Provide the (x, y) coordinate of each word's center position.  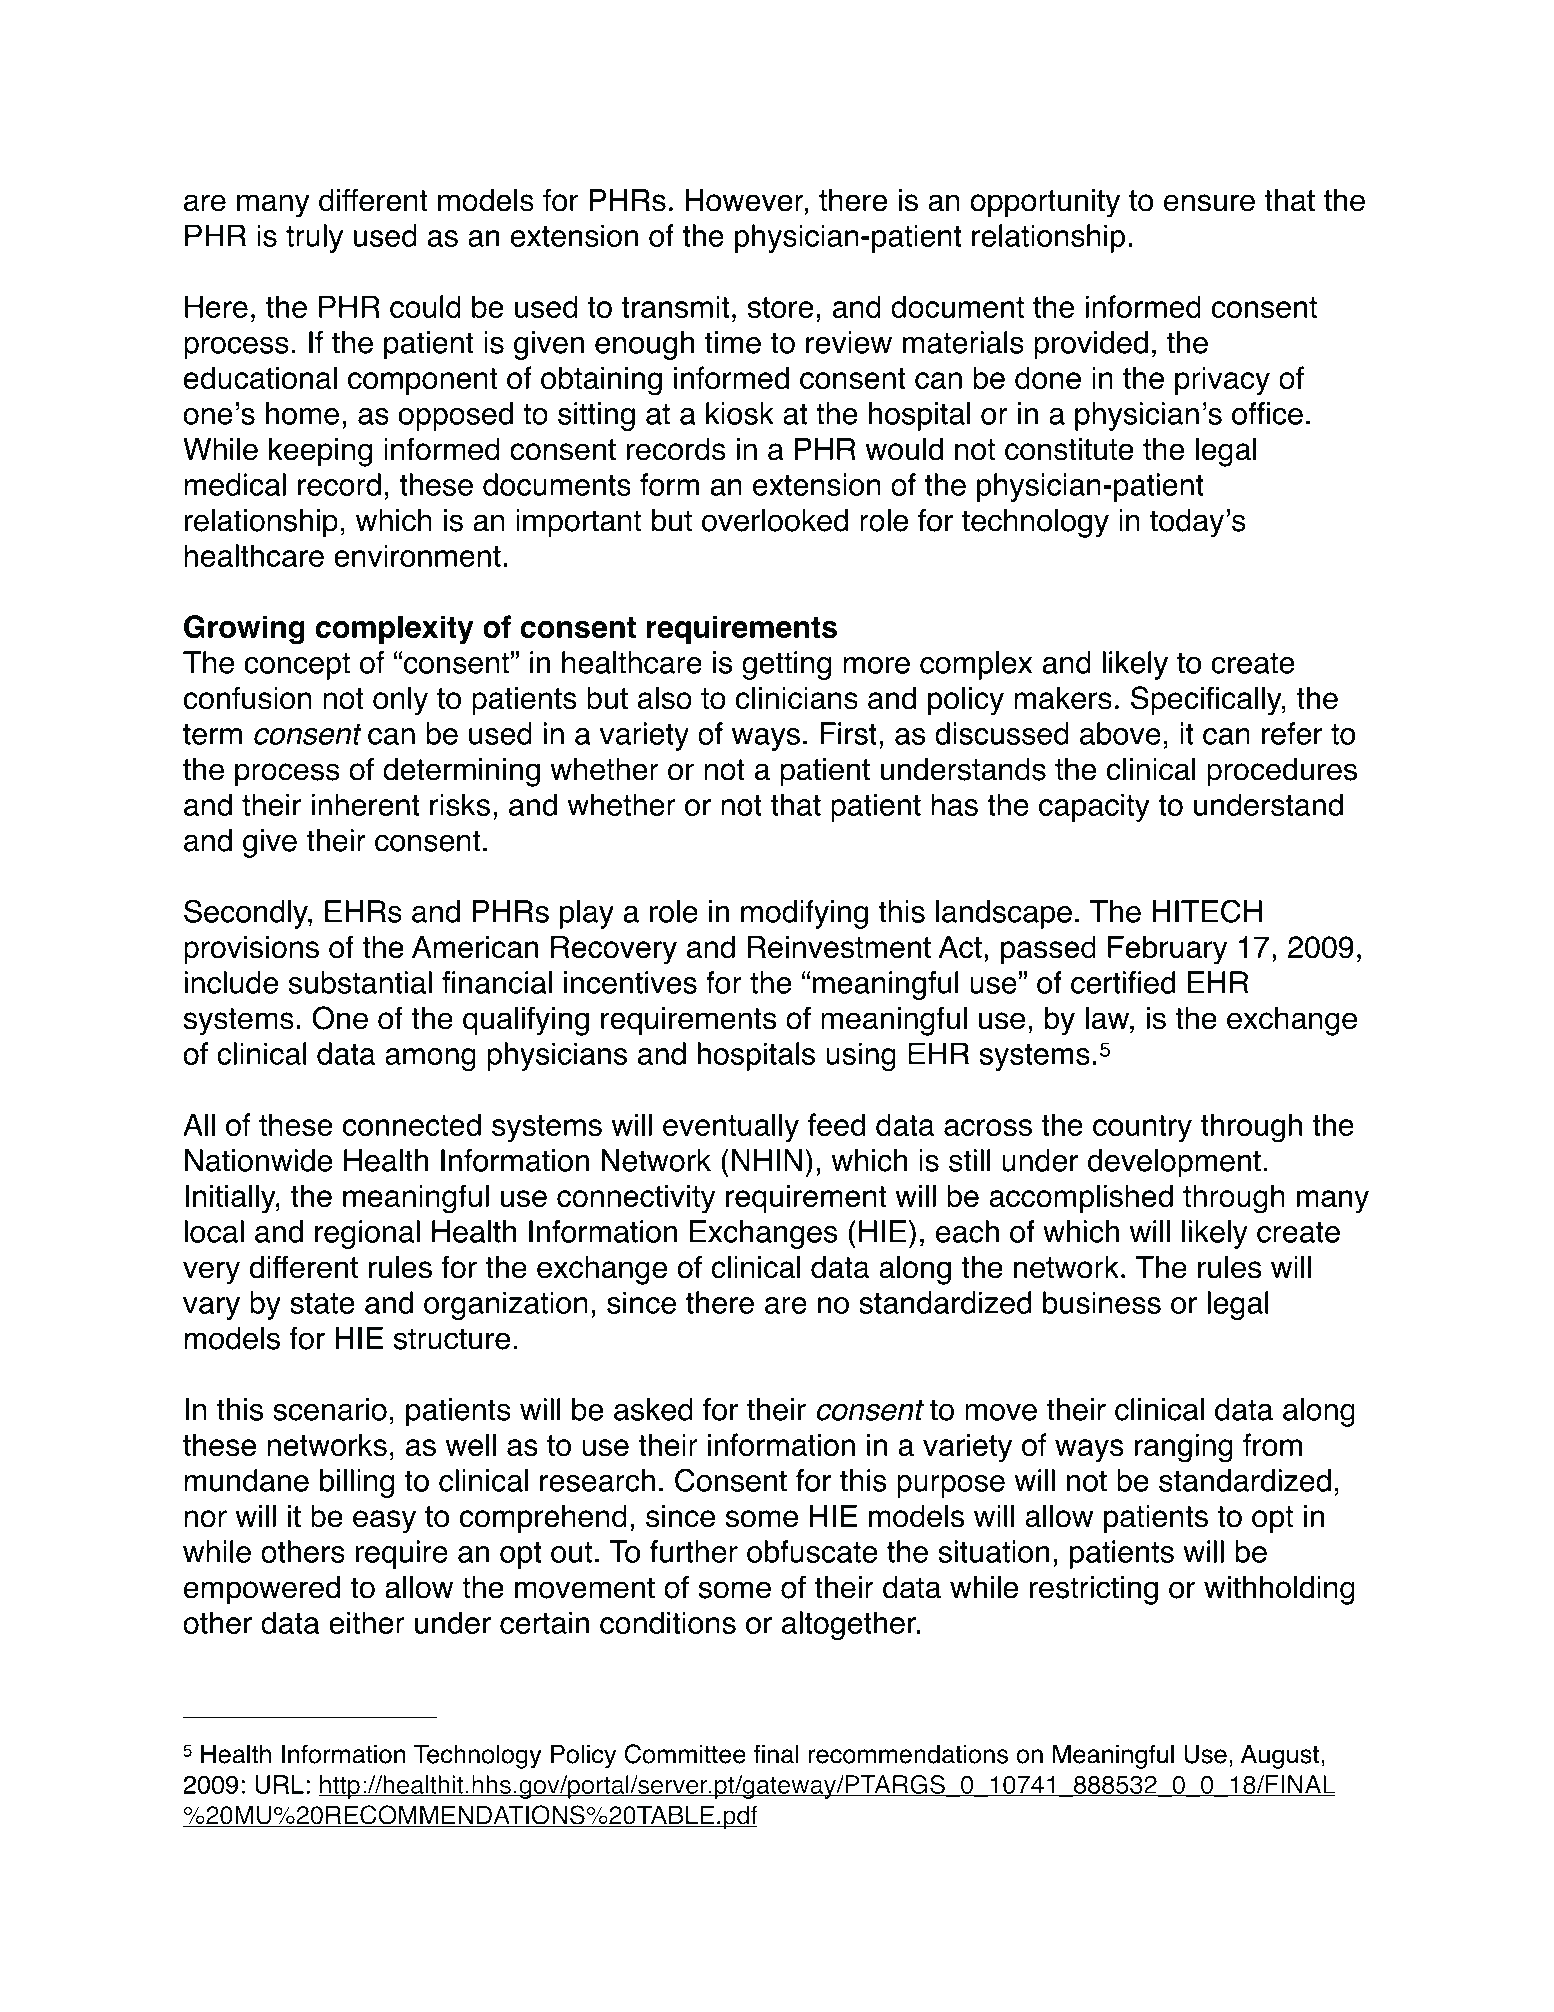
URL (279, 1784)
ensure (1209, 203)
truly (314, 238)
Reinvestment (839, 947)
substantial (360, 982)
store (780, 307)
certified (1123, 982)
